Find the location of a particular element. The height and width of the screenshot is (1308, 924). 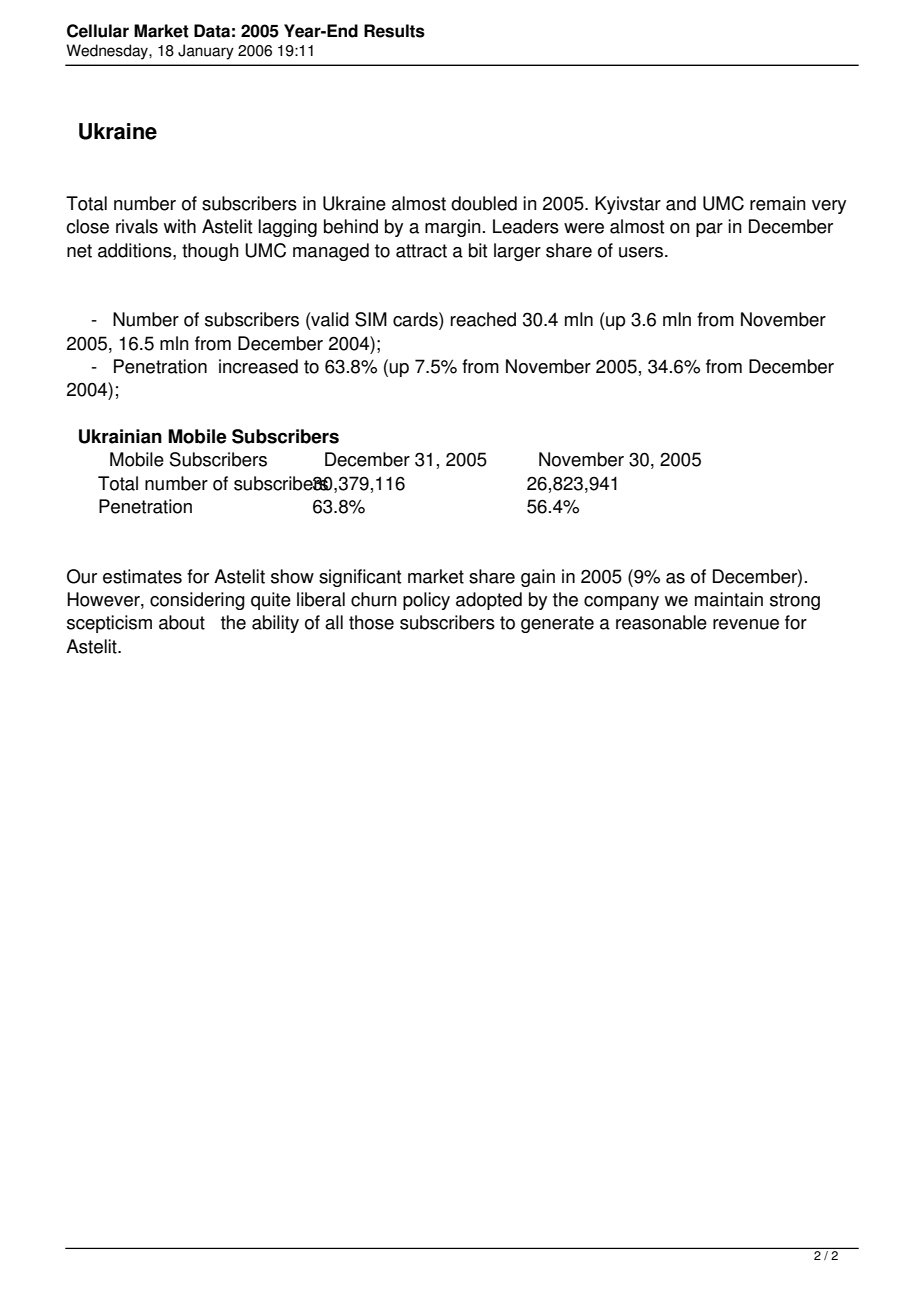

considering is located at coordinates (197, 601).
